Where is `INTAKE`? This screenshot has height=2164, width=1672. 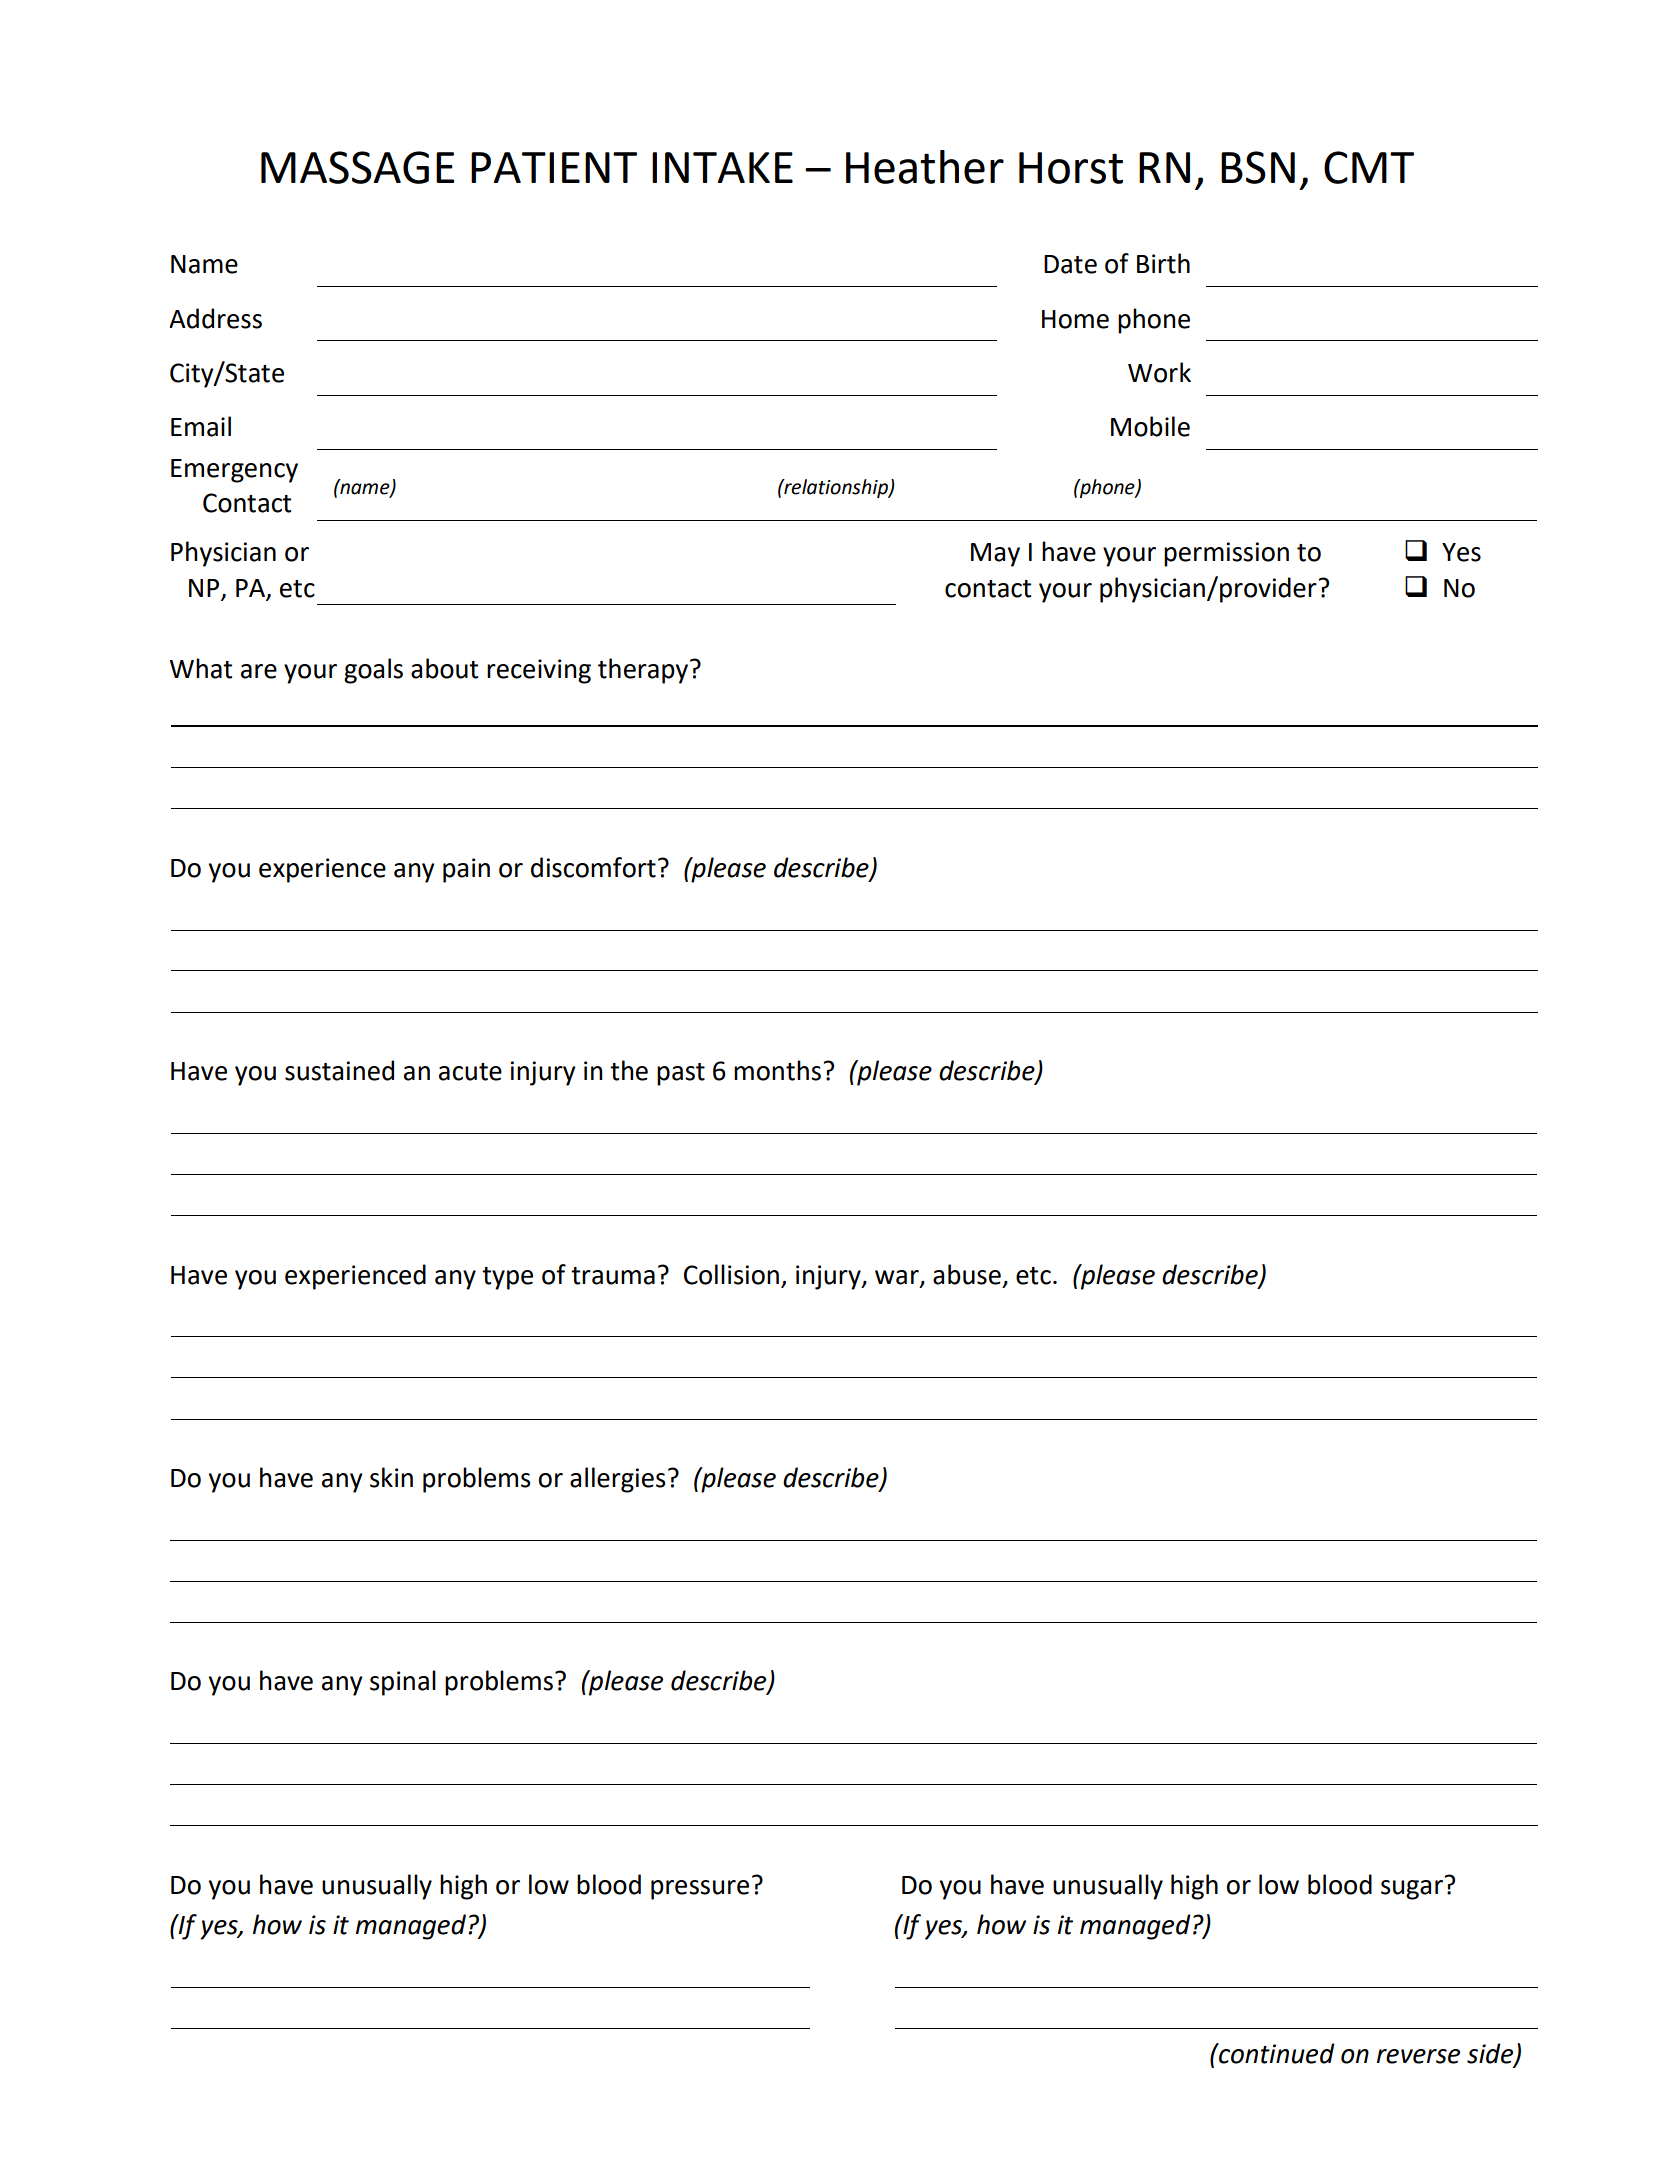 INTAKE is located at coordinates (722, 167).
